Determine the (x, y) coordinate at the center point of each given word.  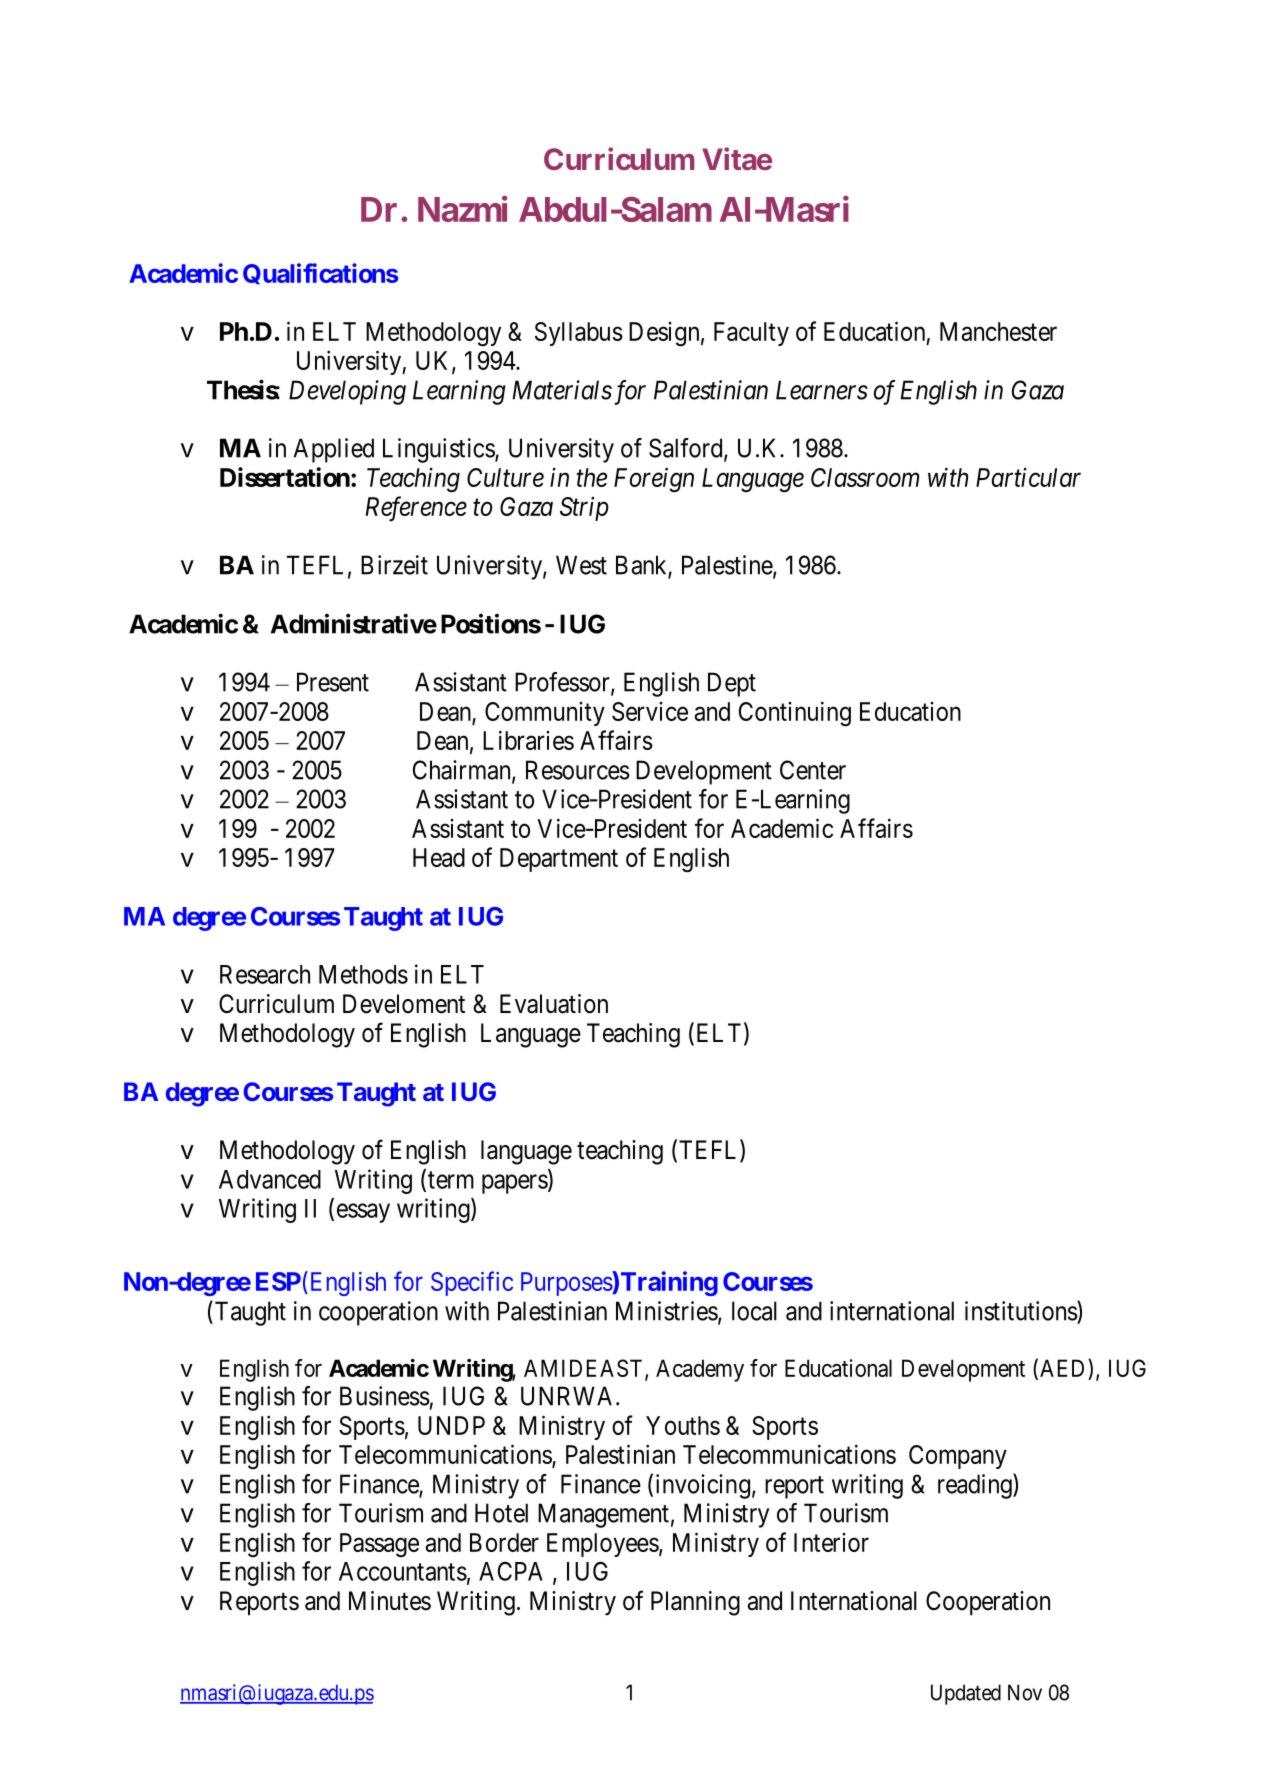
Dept (732, 684)
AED (1064, 1368)
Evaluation (554, 1004)
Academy (700, 1370)
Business (385, 1396)
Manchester (998, 331)
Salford (687, 449)
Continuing (795, 714)
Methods (363, 974)
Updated (966, 1694)
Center (813, 770)
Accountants (403, 1571)
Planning (695, 1603)
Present (333, 682)
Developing (347, 392)
